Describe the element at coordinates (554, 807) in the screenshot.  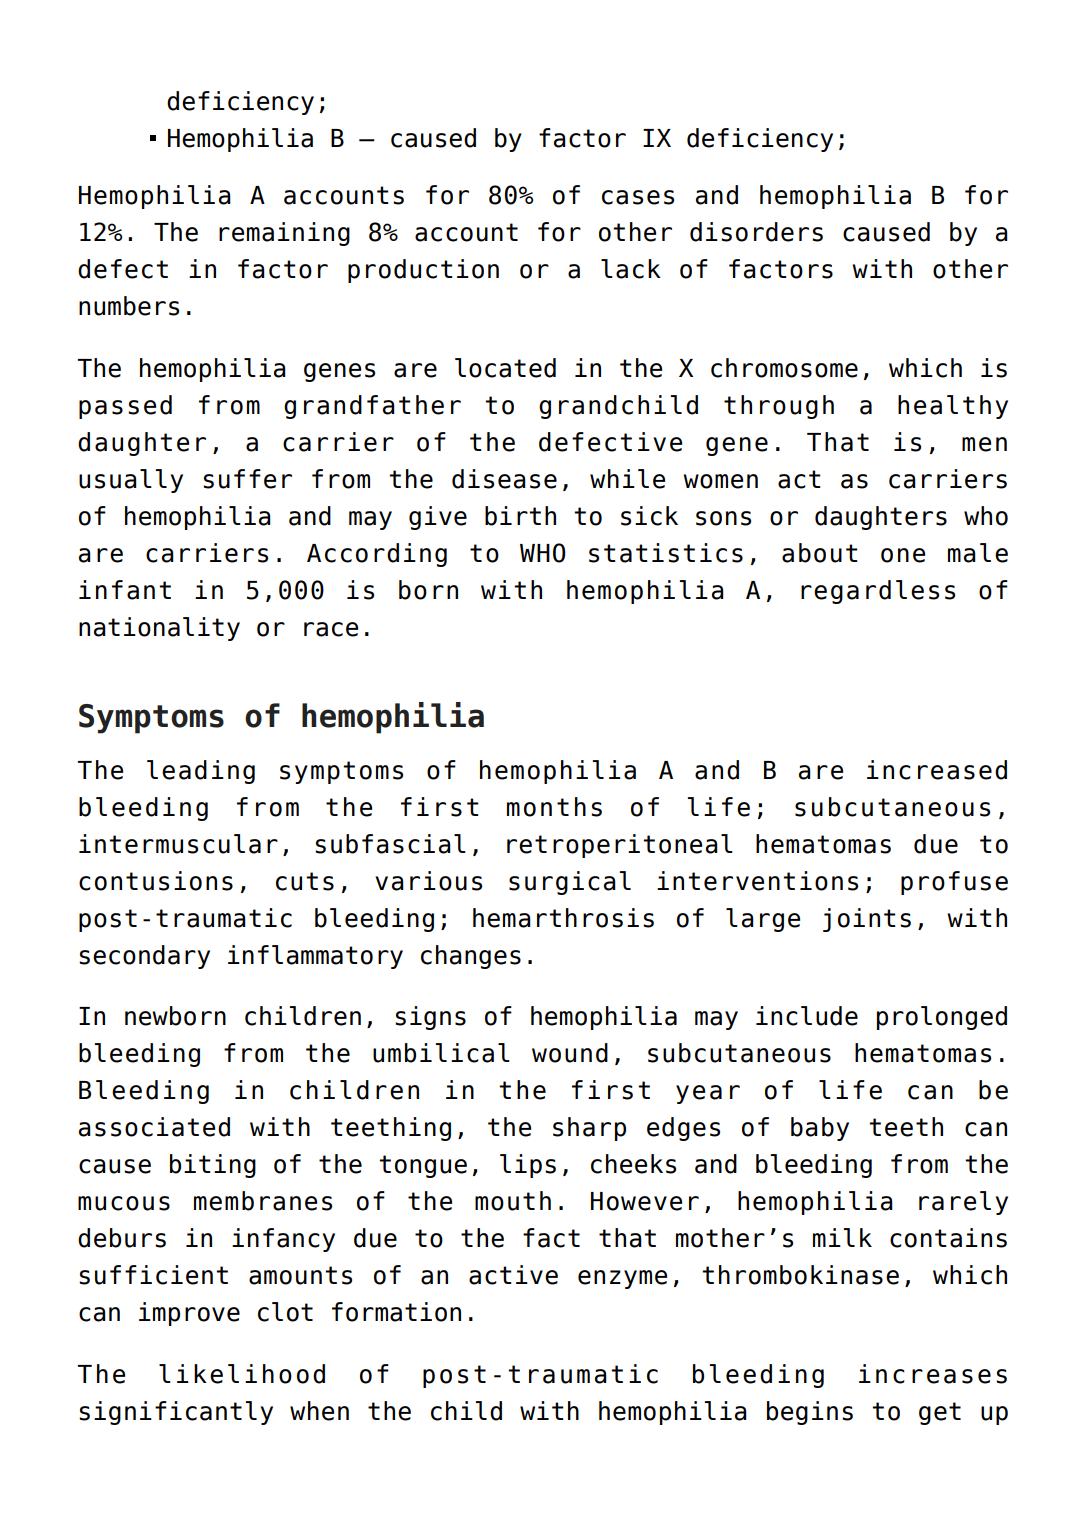
I see `months` at that location.
